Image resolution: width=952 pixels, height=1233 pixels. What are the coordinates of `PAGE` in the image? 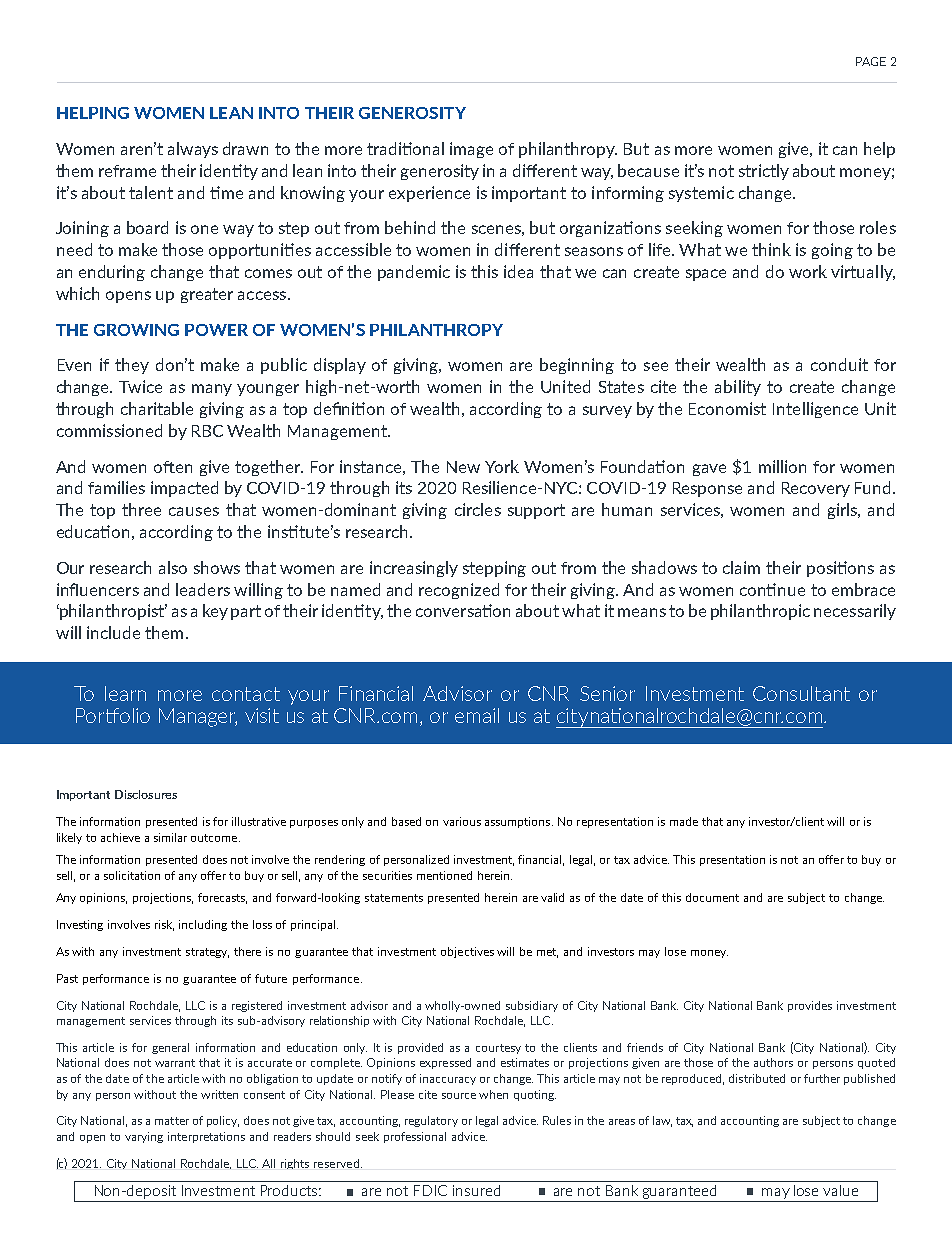 It's located at (871, 61).
